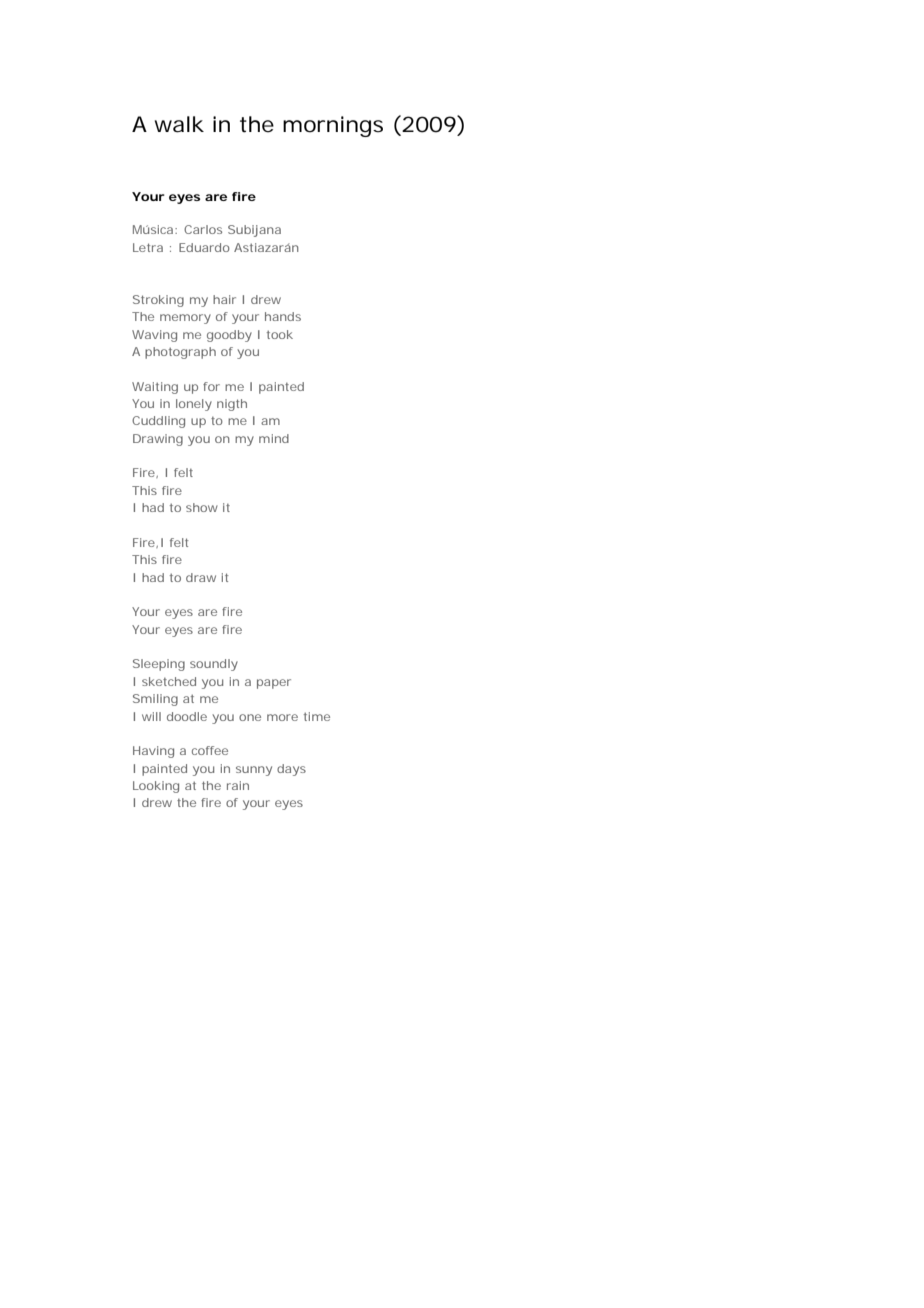 The width and height of the document is (924, 1308). What do you see at coordinates (224, 299) in the document?
I see `hair` at bounding box center [224, 299].
